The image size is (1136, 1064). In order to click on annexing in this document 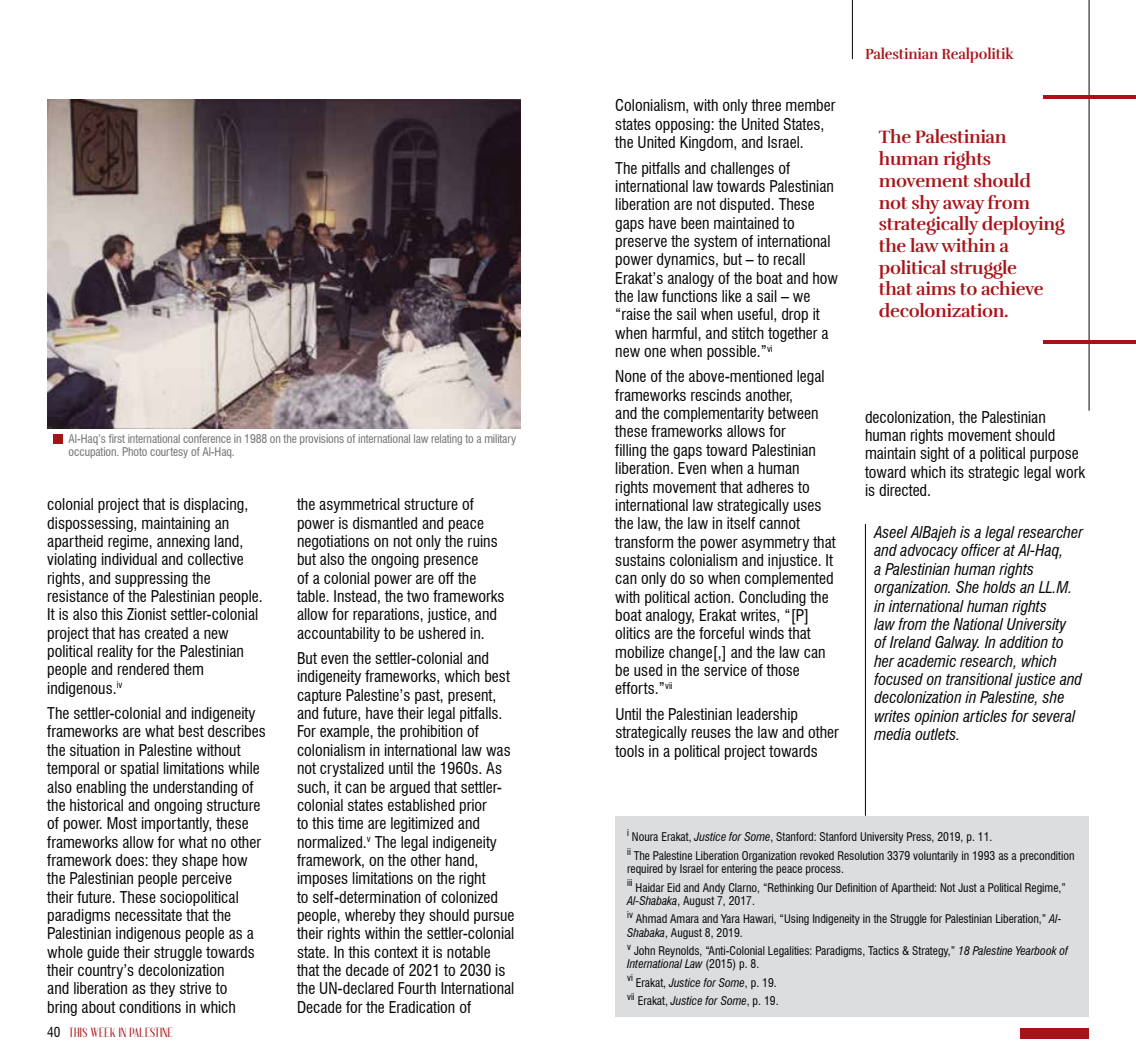, I will do `click(183, 542)`.
